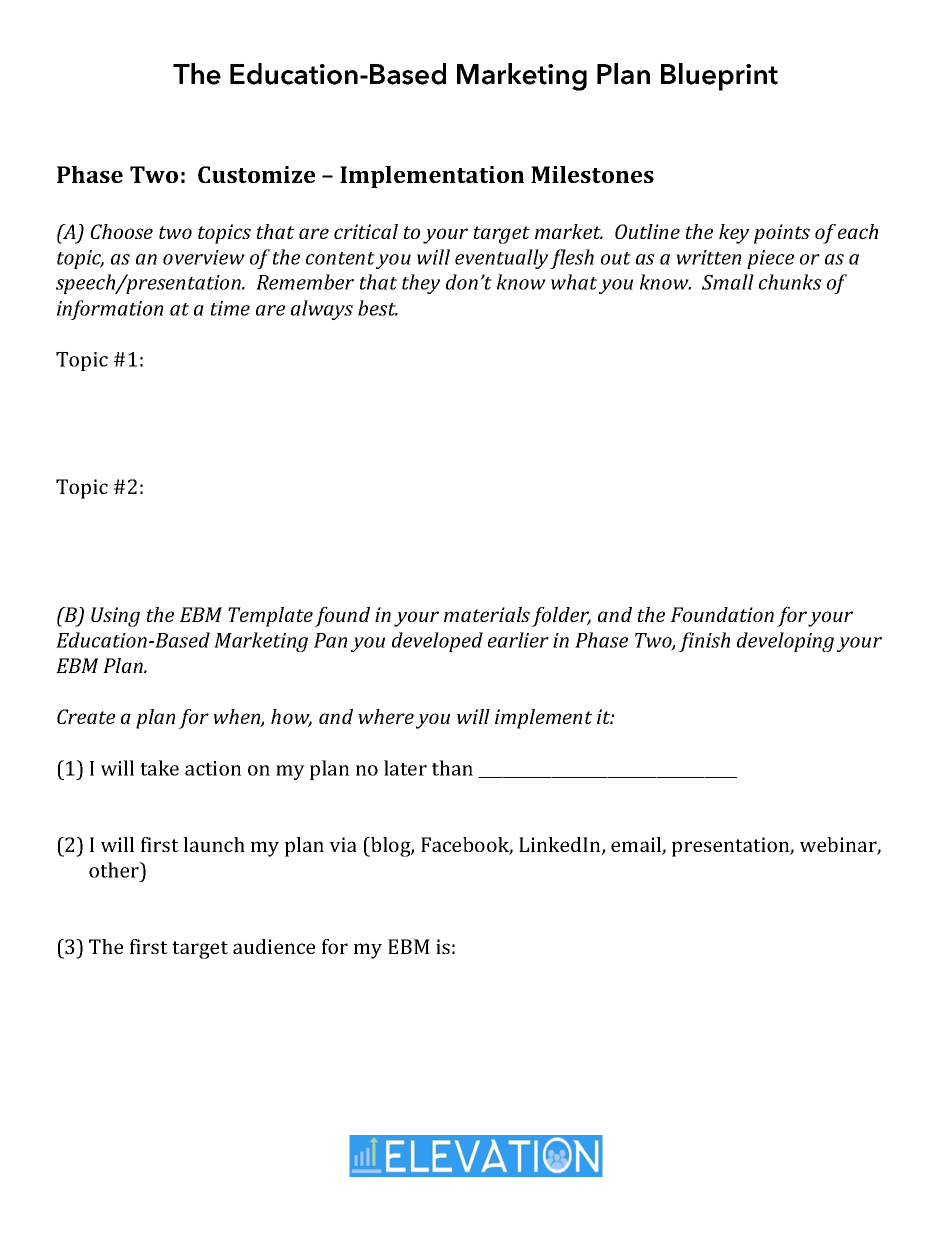 This screenshot has height=1233, width=952. Describe the element at coordinates (790, 282) in the screenshot. I see `chunks` at that location.
